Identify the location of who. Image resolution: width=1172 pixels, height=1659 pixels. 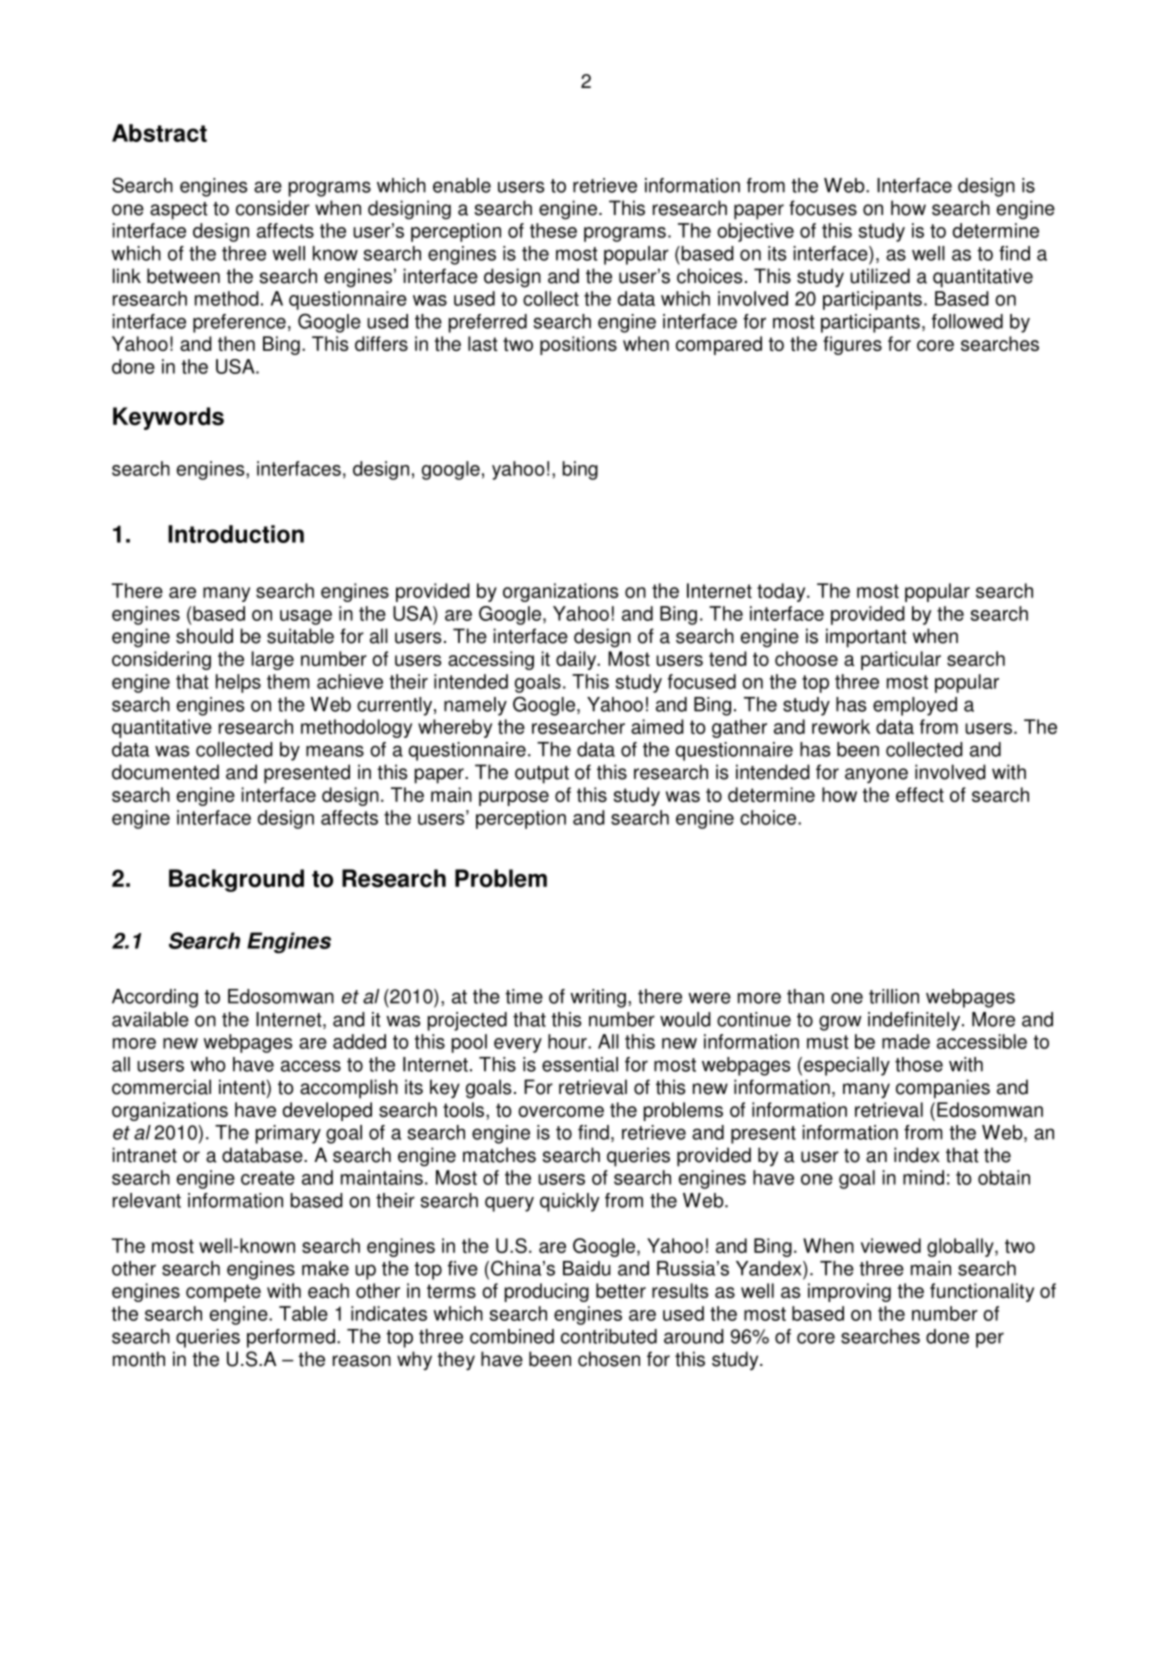
(208, 1064).
